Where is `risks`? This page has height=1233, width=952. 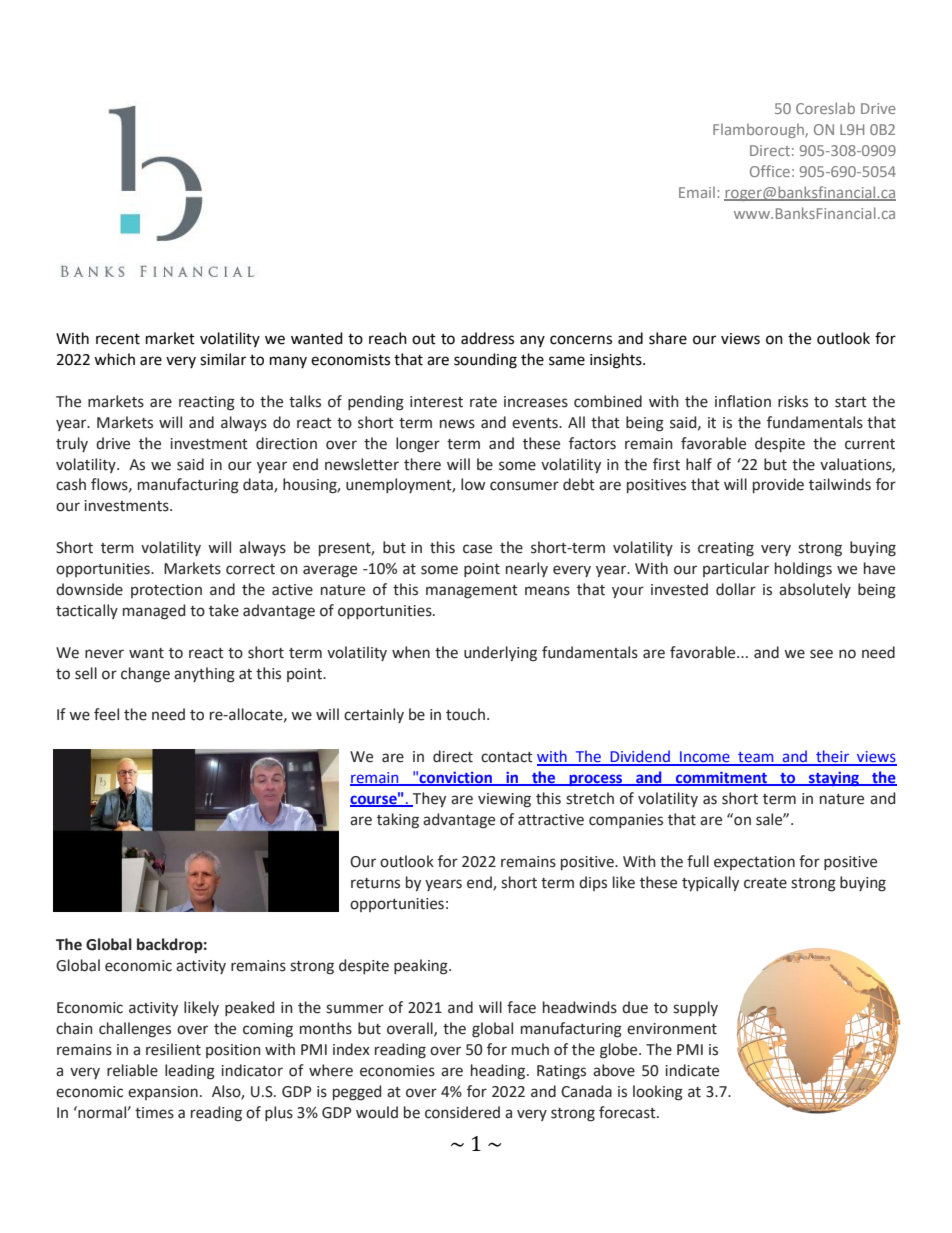 risks is located at coordinates (793, 401).
